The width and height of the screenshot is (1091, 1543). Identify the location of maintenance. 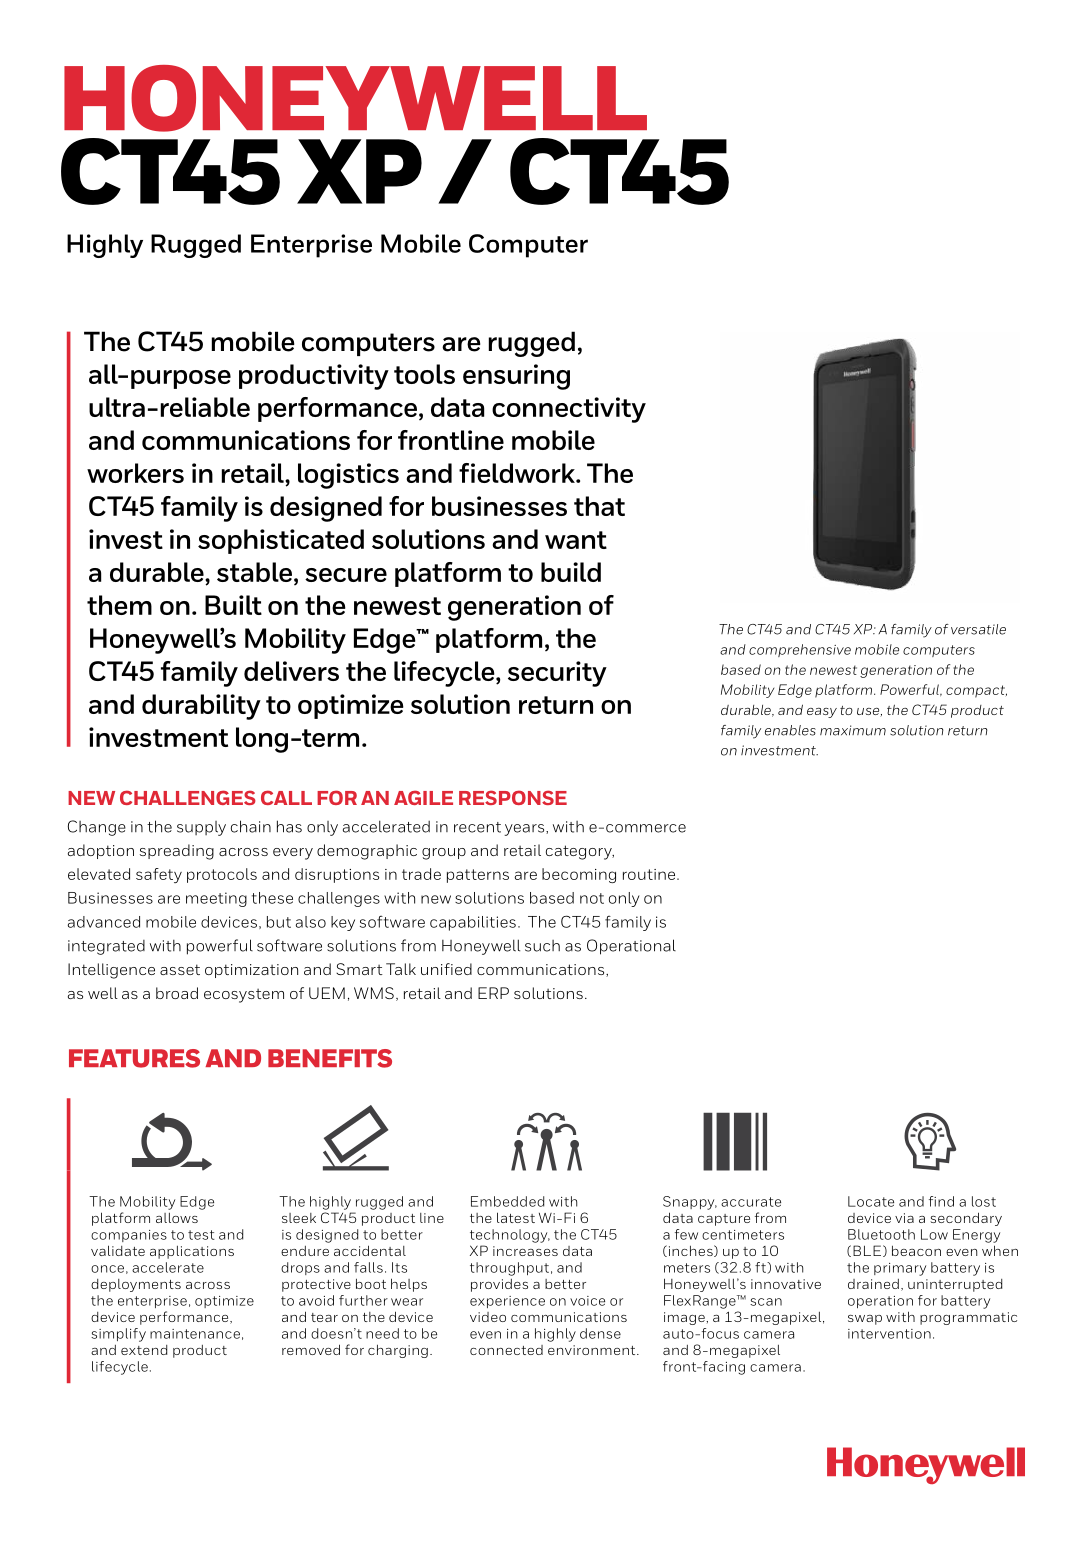
(195, 1334).
